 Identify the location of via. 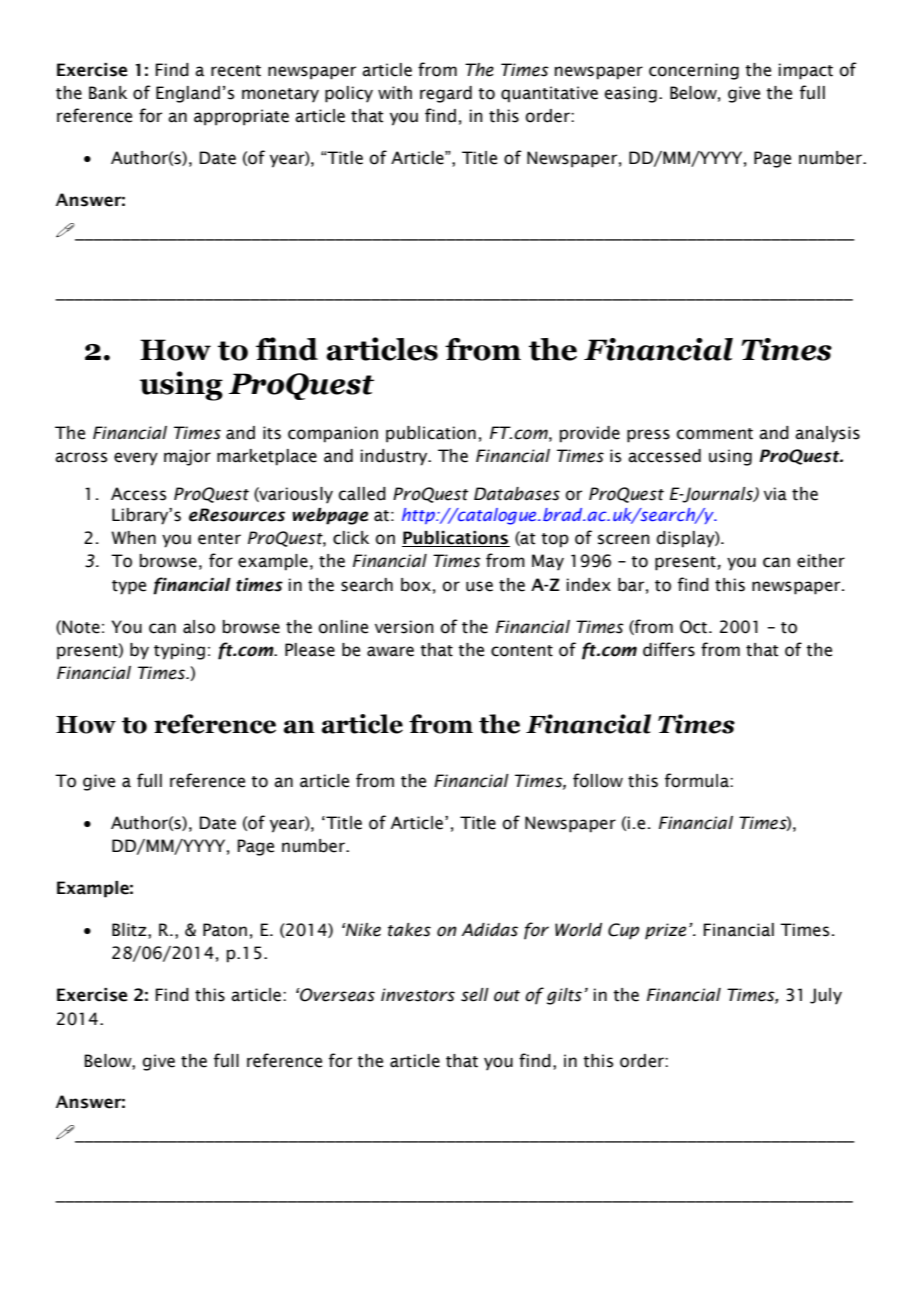
(775, 494).
